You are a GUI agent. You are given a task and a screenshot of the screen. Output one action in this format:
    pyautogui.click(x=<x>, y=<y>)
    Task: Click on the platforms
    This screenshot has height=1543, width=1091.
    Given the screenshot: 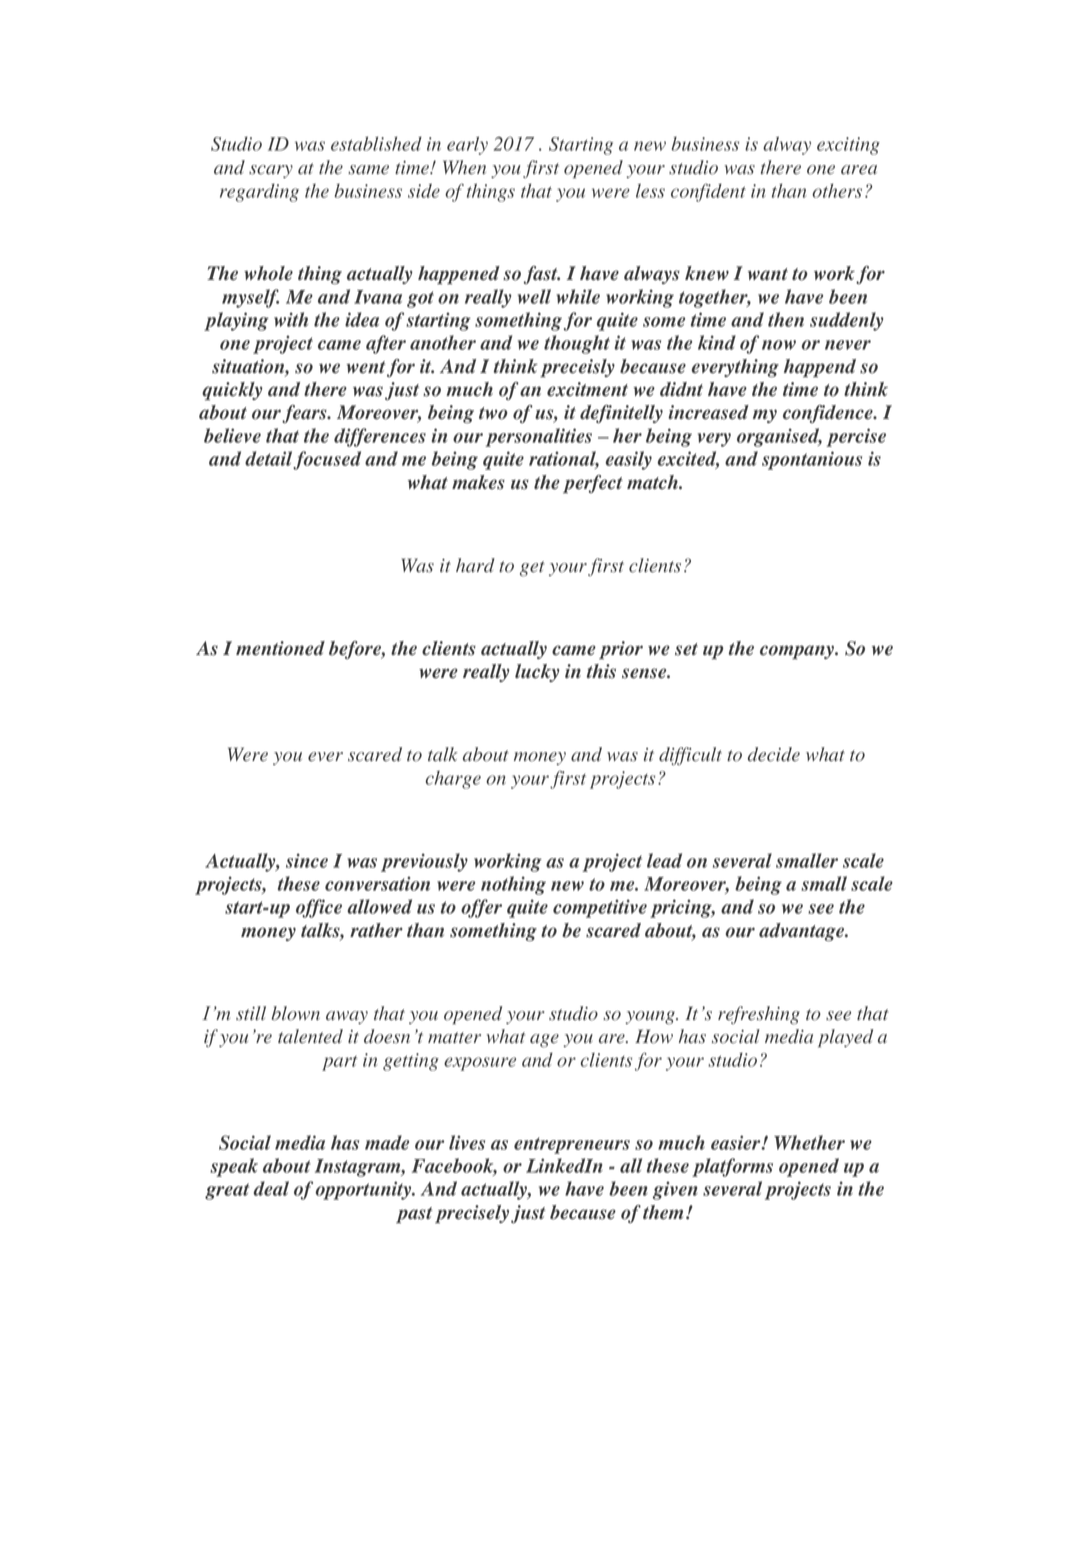 What is the action you would take?
    pyautogui.click(x=732, y=1167)
